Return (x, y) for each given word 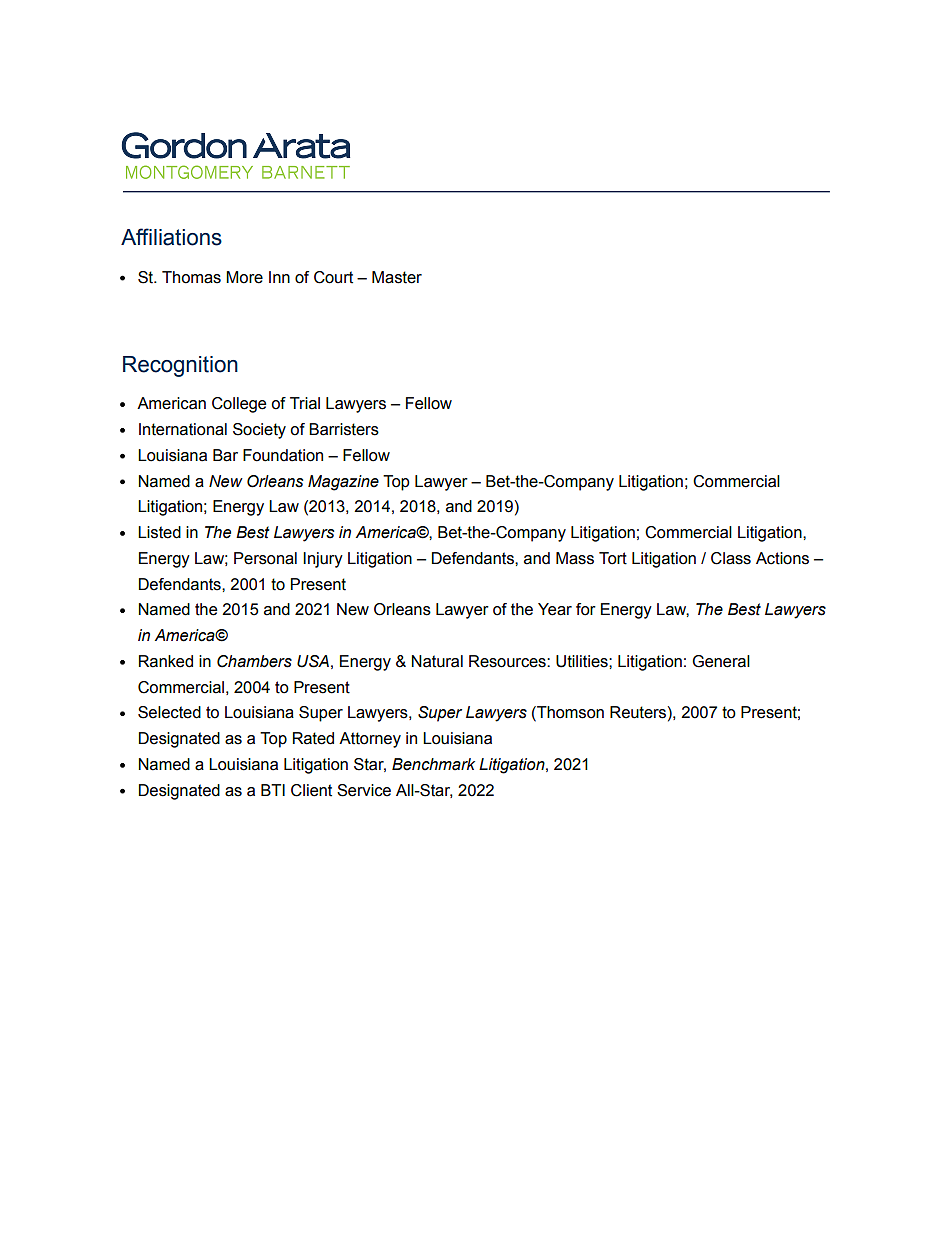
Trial (305, 403)
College (239, 405)
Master (397, 277)
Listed (159, 532)
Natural (437, 661)
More (244, 277)
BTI (273, 790)
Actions (782, 558)
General (721, 661)
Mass (575, 558)
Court (333, 277)
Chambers (254, 661)
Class (731, 558)
